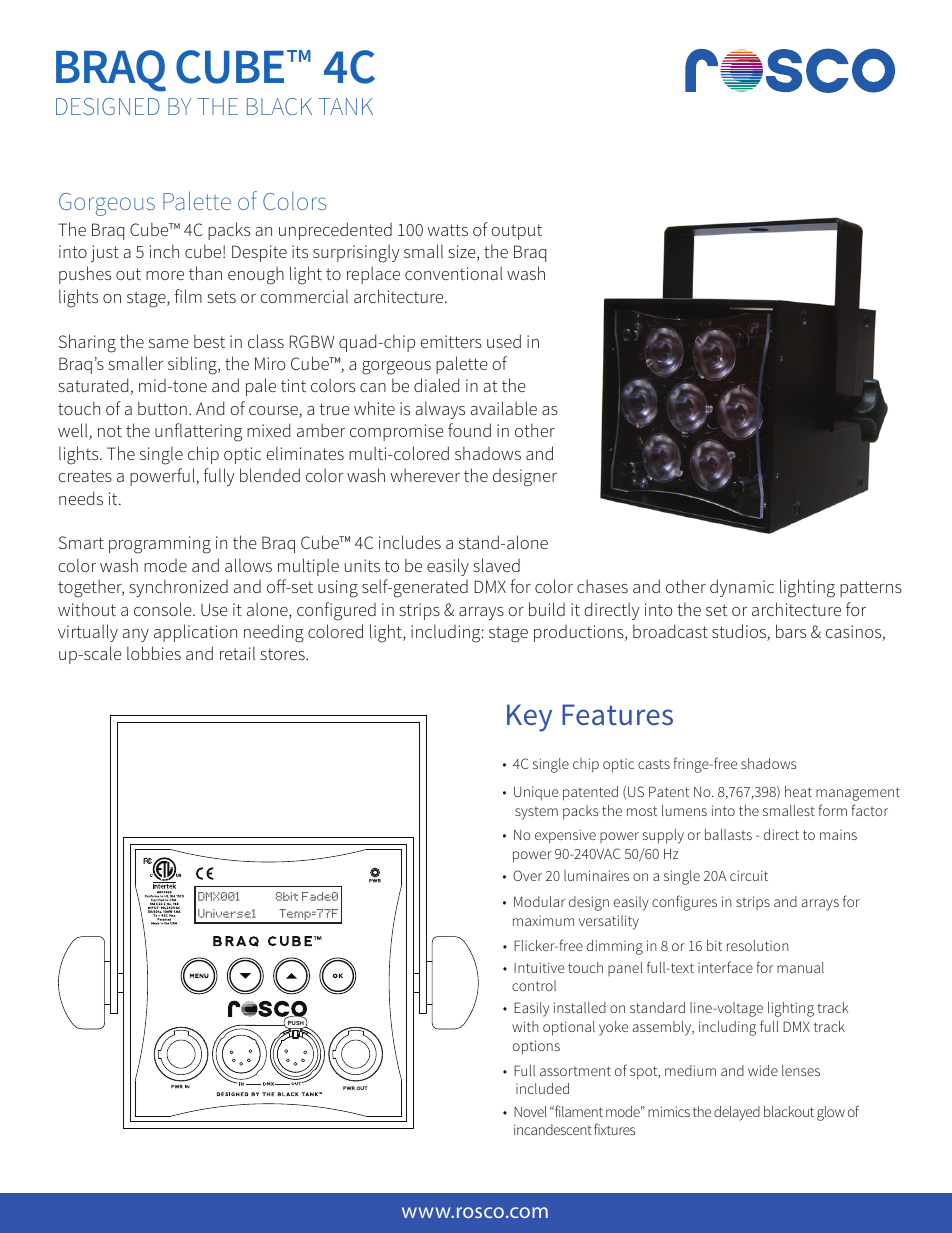 The width and height of the screenshot is (952, 1233). Describe the element at coordinates (547, 609) in the screenshot. I see `build` at that location.
